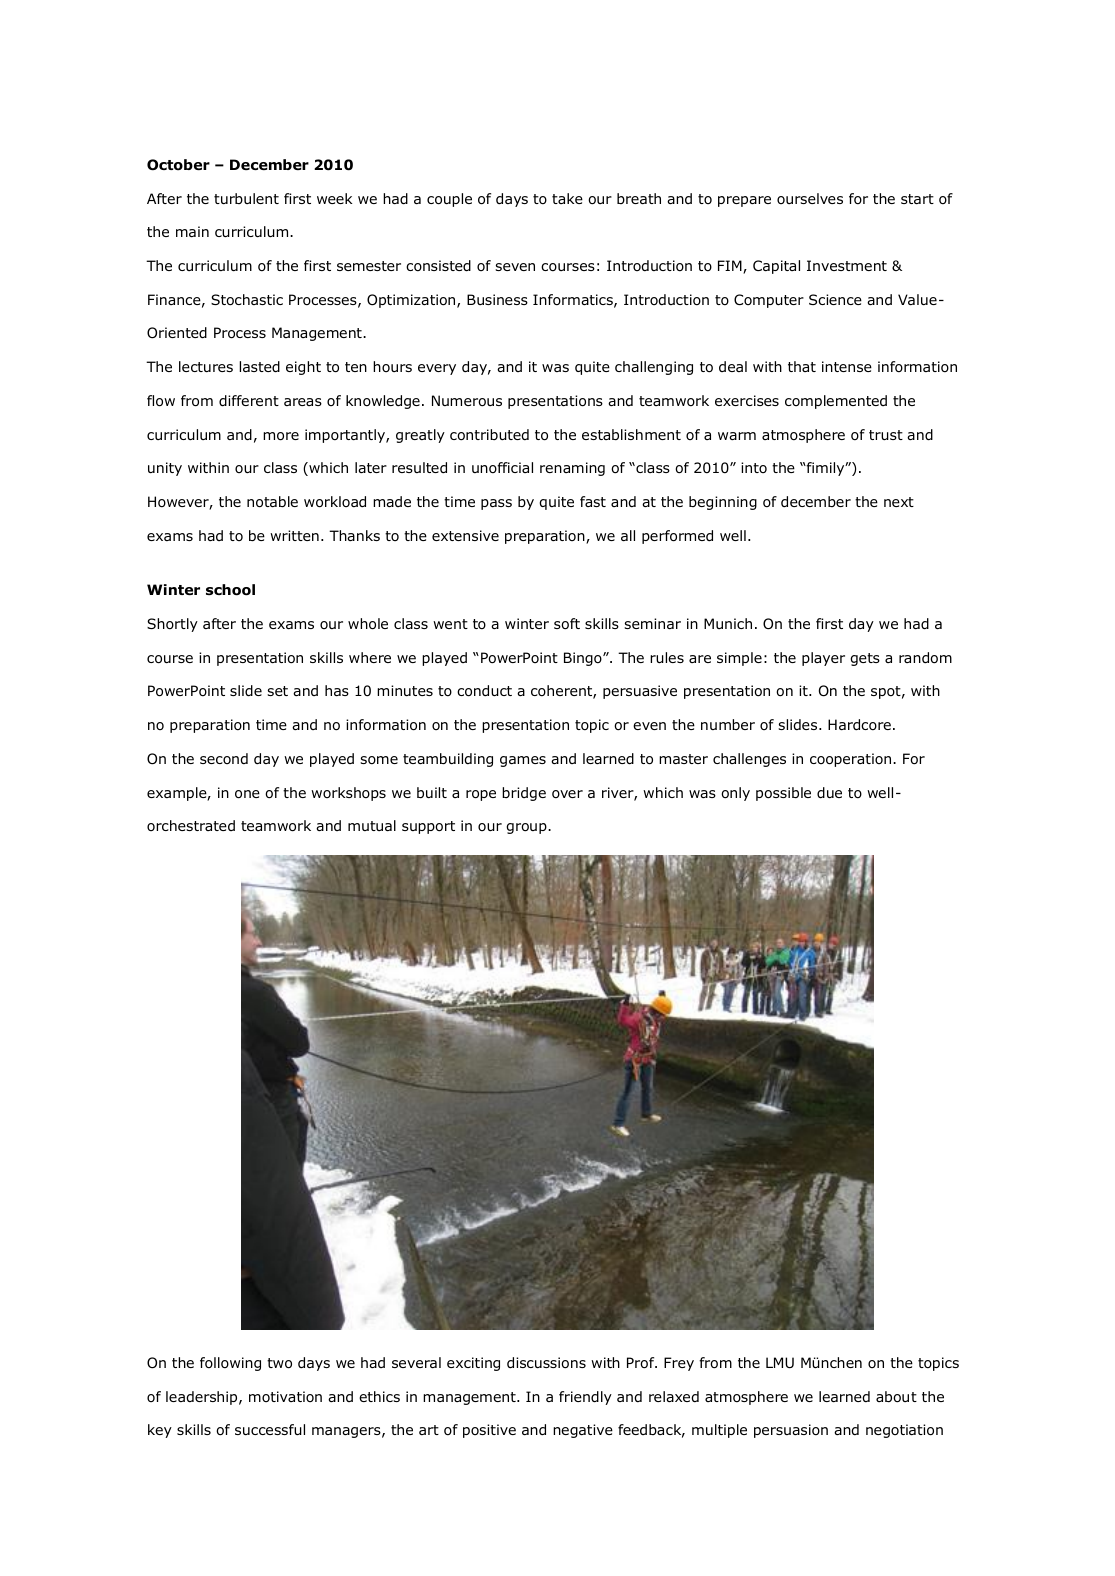  What do you see at coordinates (829, 793) in the image?
I see `due` at bounding box center [829, 793].
